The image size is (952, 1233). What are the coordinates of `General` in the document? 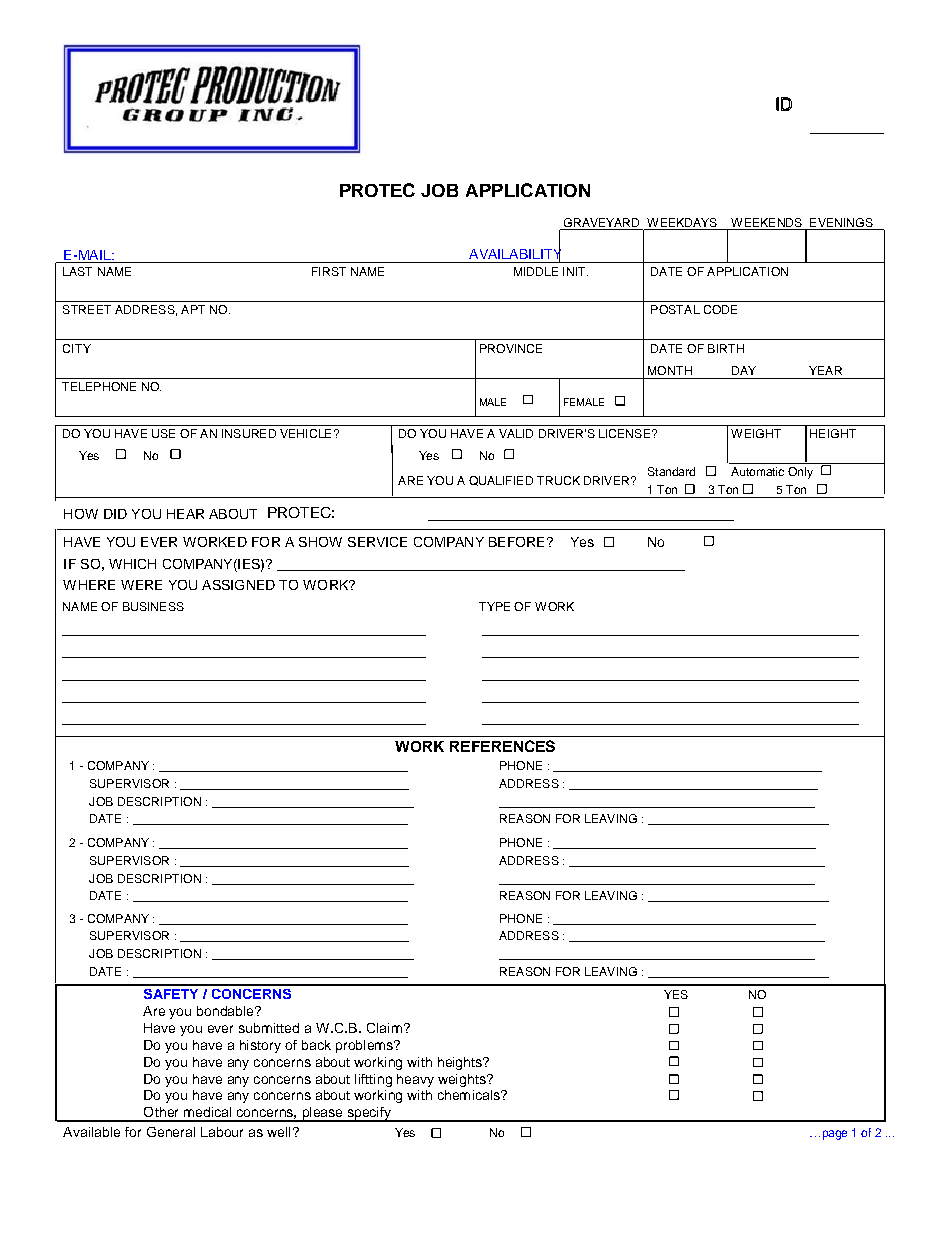 It's located at (171, 1132).
